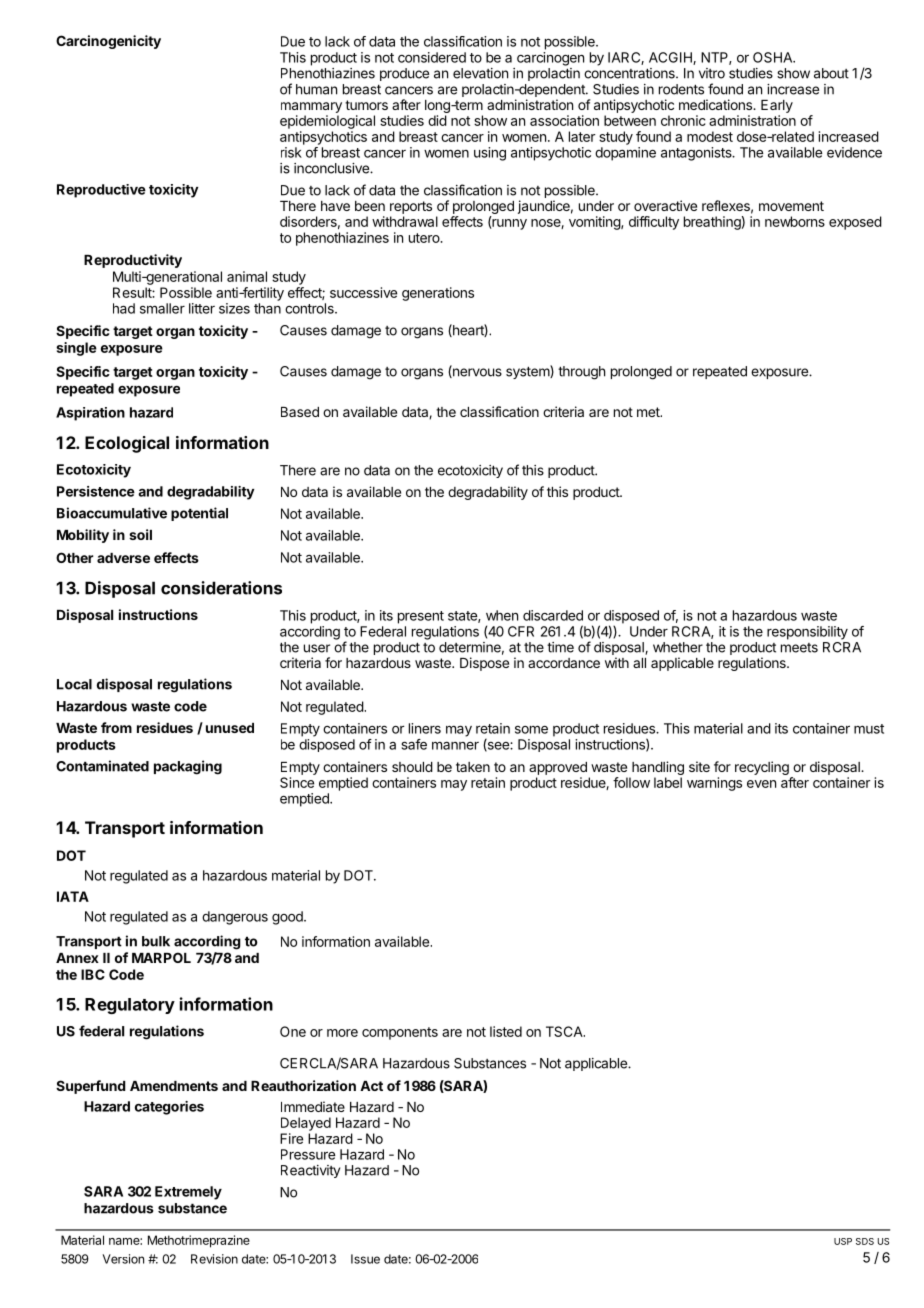 The width and height of the document is (924, 1308). What do you see at coordinates (762, 768) in the document?
I see `recycling` at bounding box center [762, 768].
